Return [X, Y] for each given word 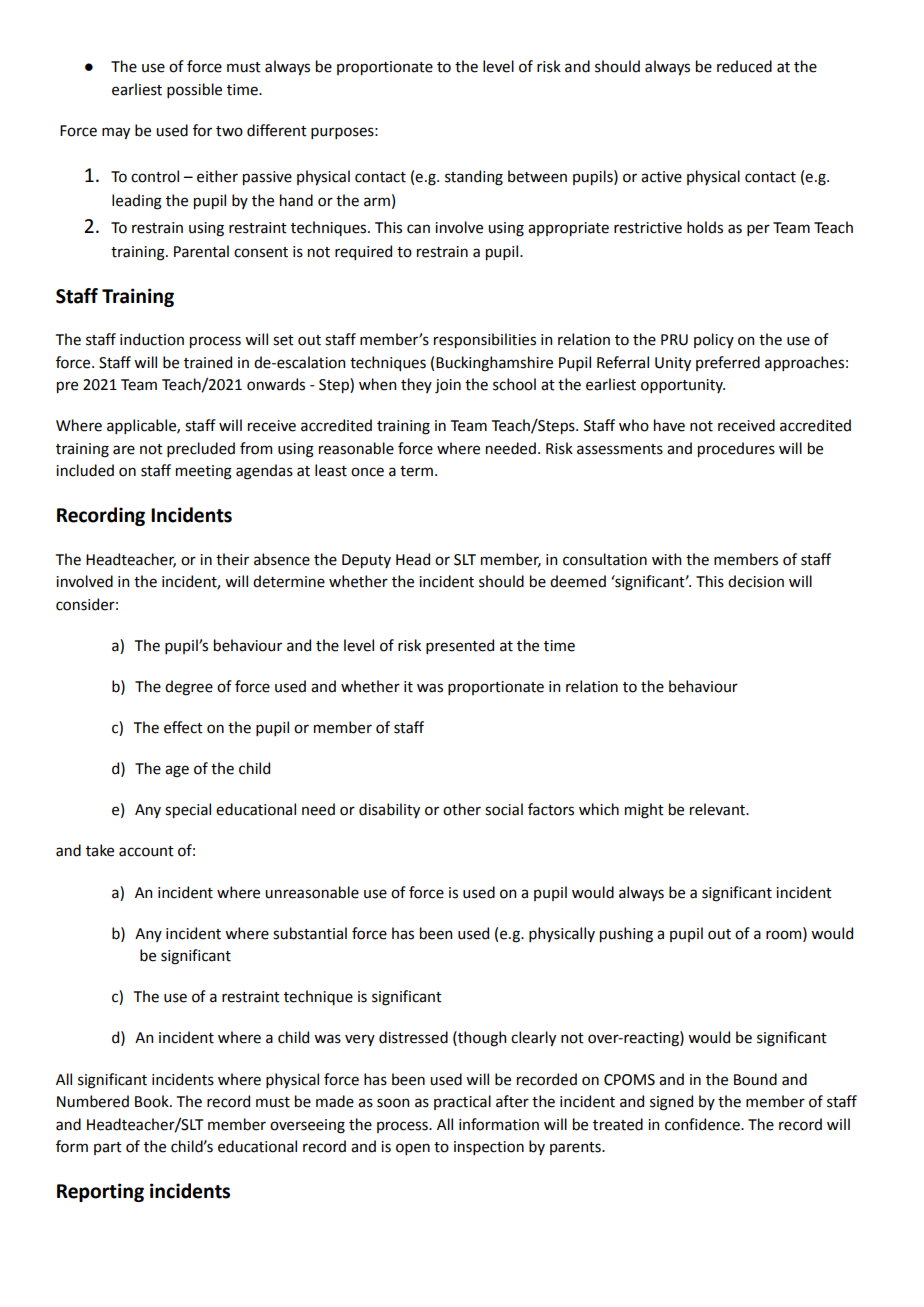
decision [756, 581]
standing [474, 178]
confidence [703, 1124]
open [413, 1149]
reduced [744, 66]
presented [460, 646]
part [108, 1148]
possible [194, 90]
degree [189, 688]
